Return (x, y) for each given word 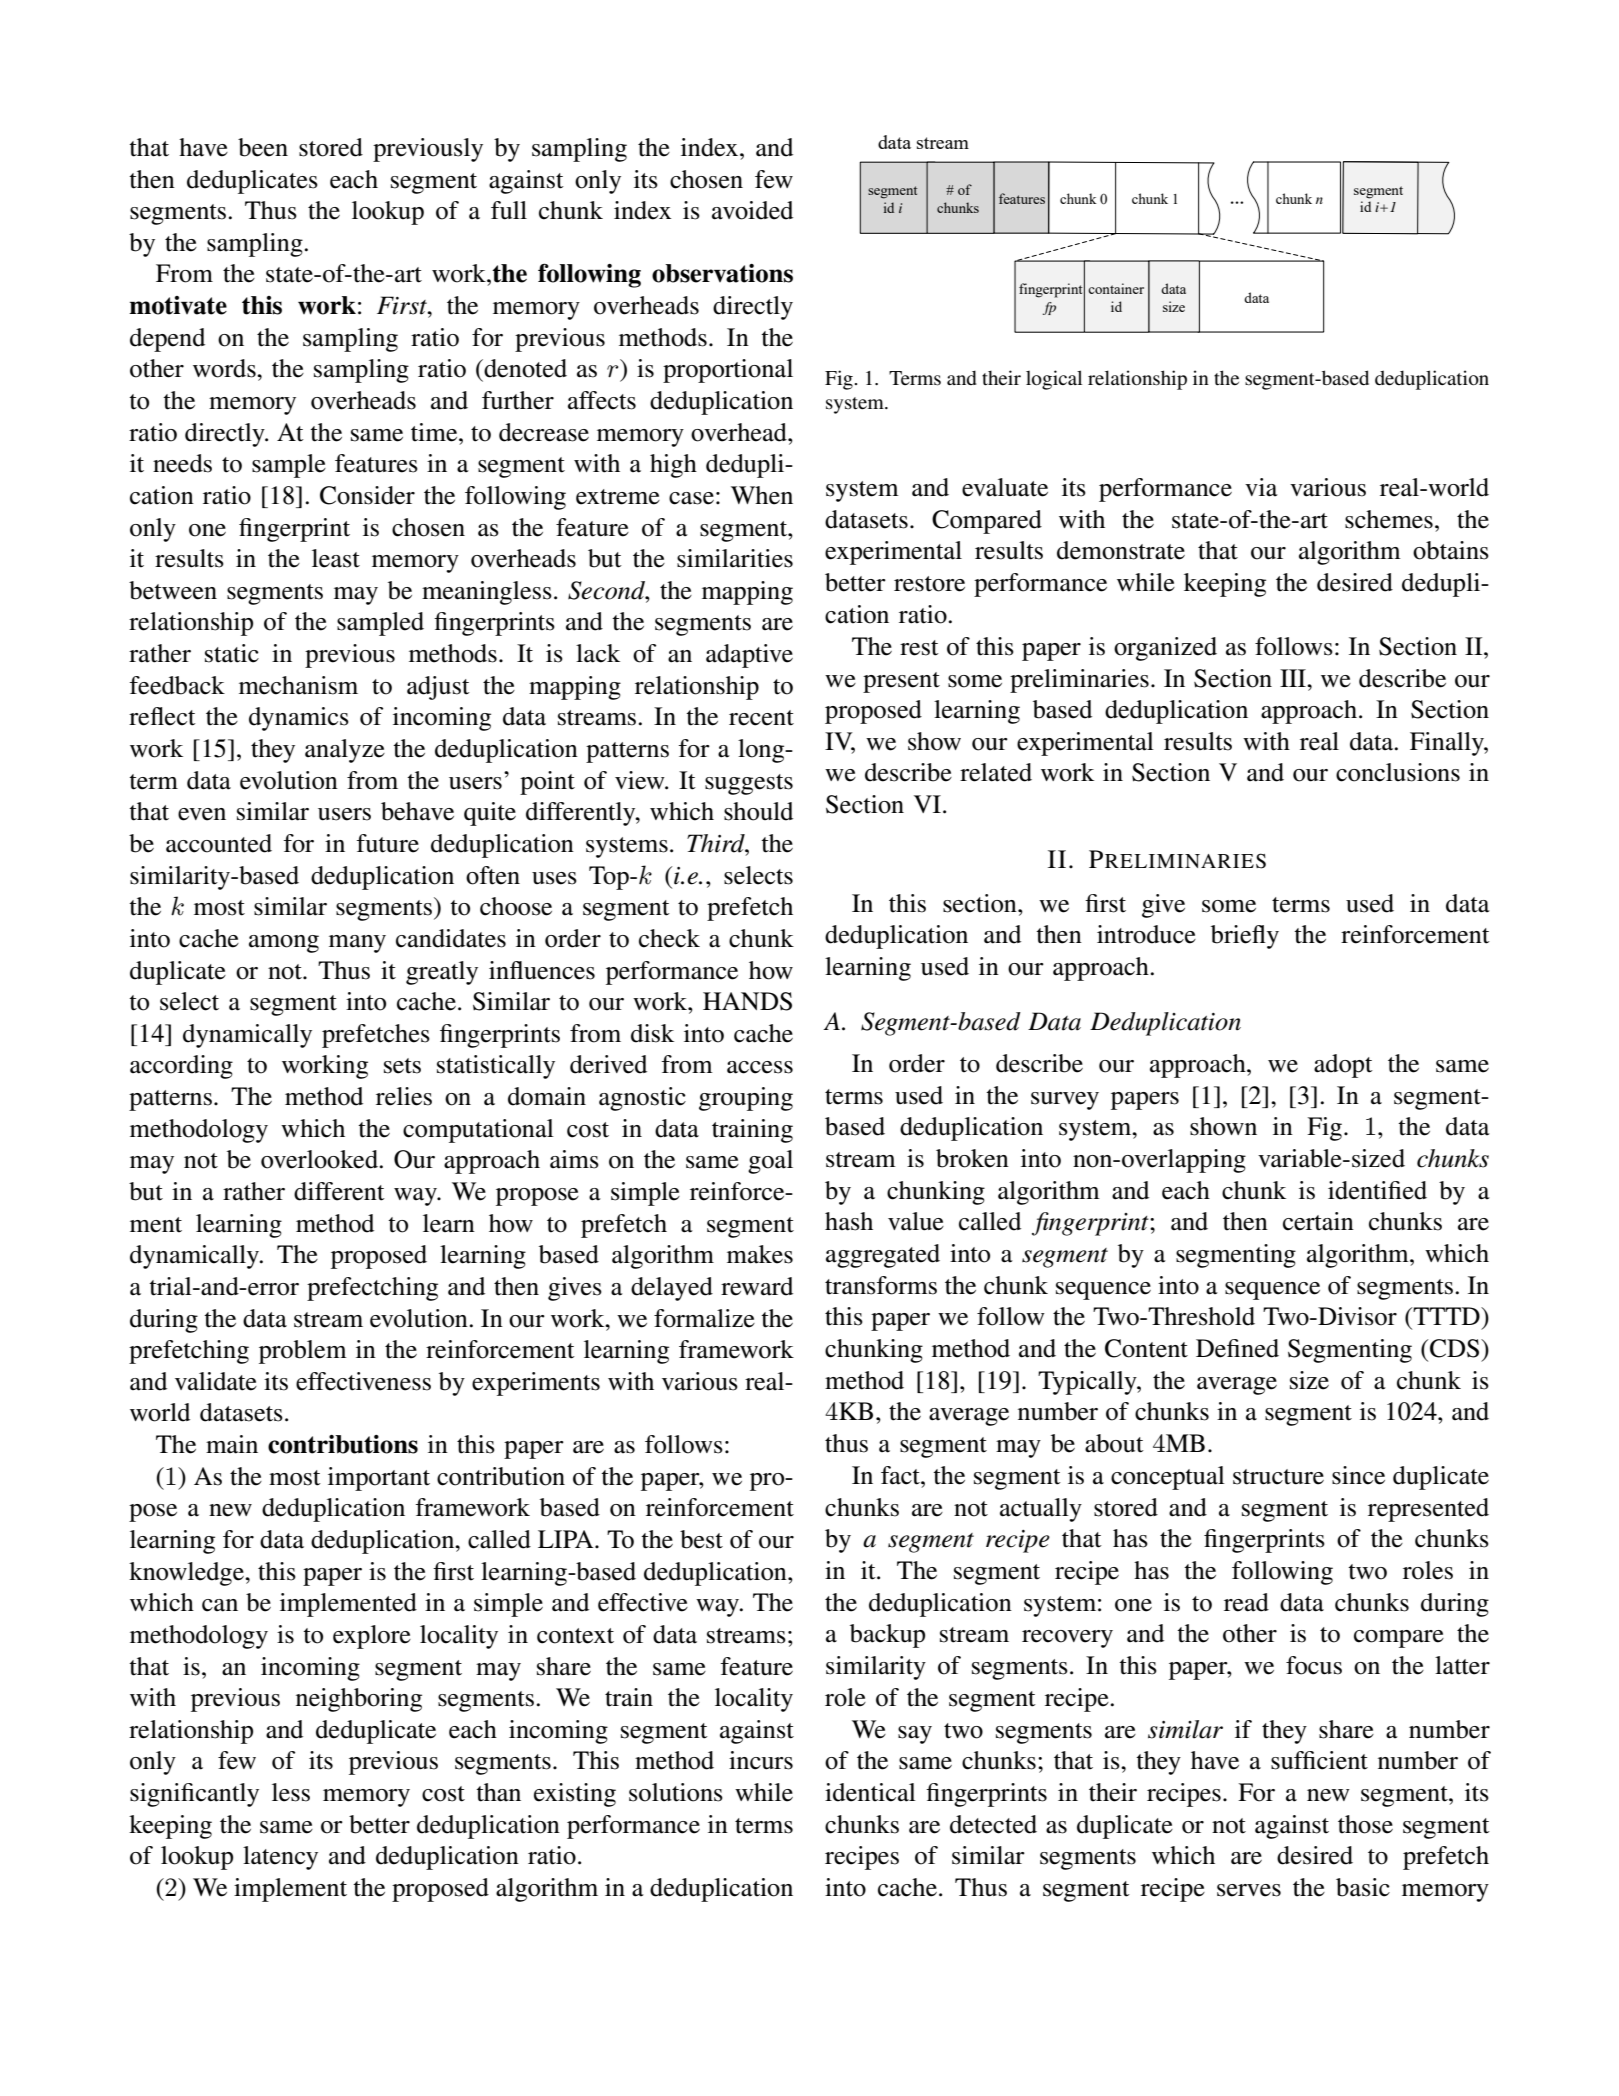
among (284, 944)
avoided (752, 210)
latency (280, 1858)
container (1116, 288)
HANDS (747, 1001)
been (263, 147)
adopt (1343, 1066)
